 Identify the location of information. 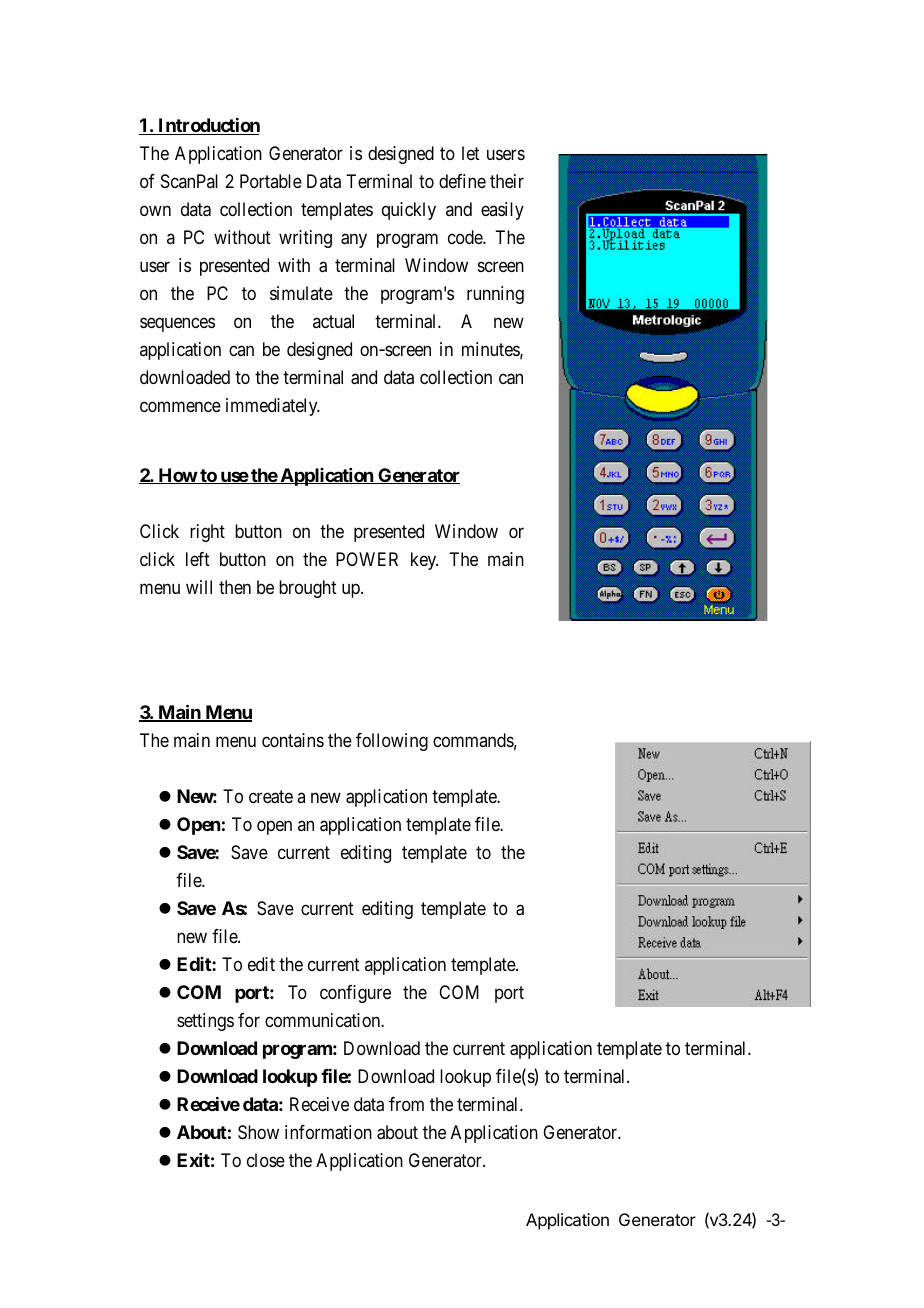
(328, 1132).
